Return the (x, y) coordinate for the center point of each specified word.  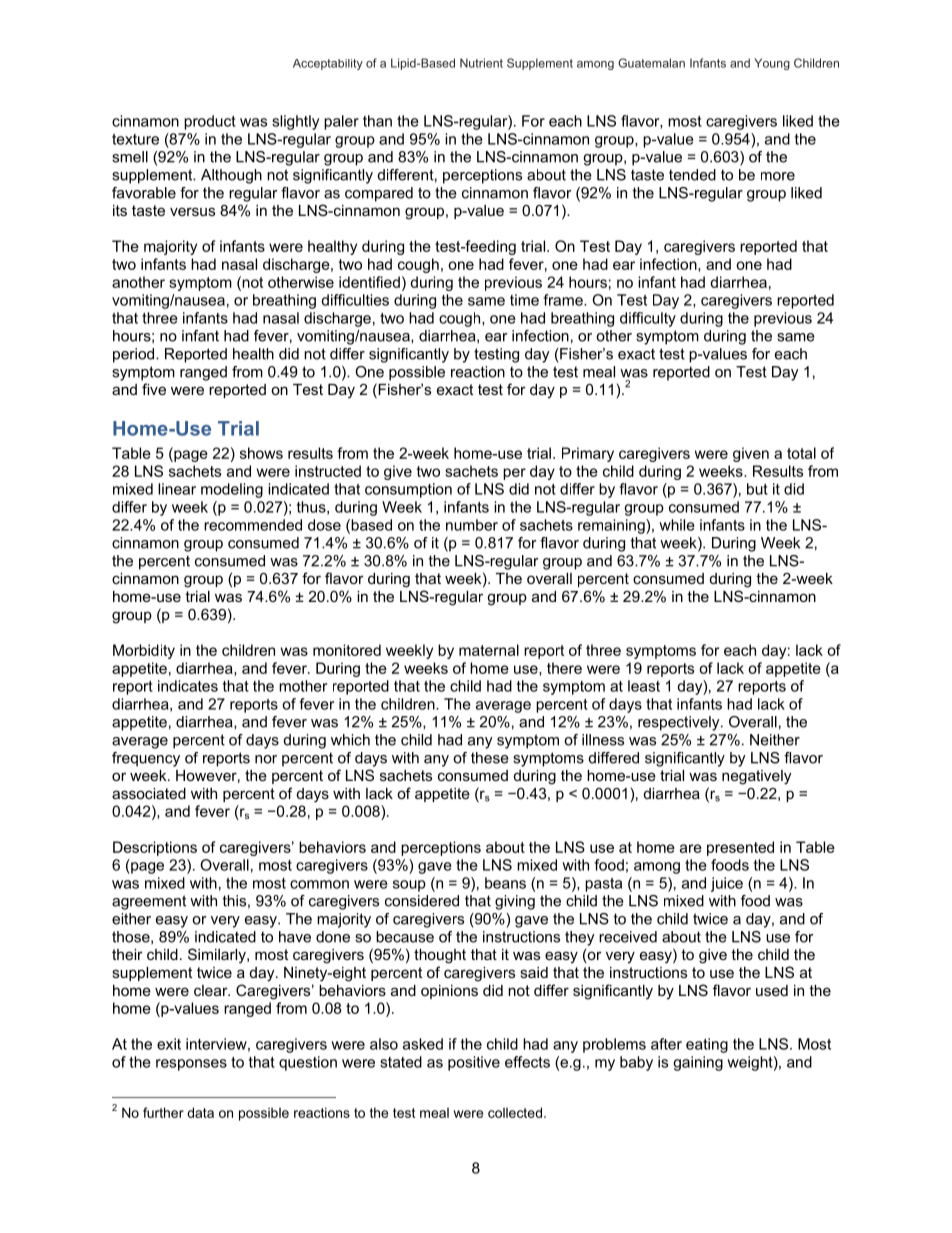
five (154, 389)
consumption (408, 490)
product (210, 122)
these (490, 758)
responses (191, 1065)
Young (772, 64)
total (801, 453)
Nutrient (481, 63)
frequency (146, 759)
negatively (756, 777)
